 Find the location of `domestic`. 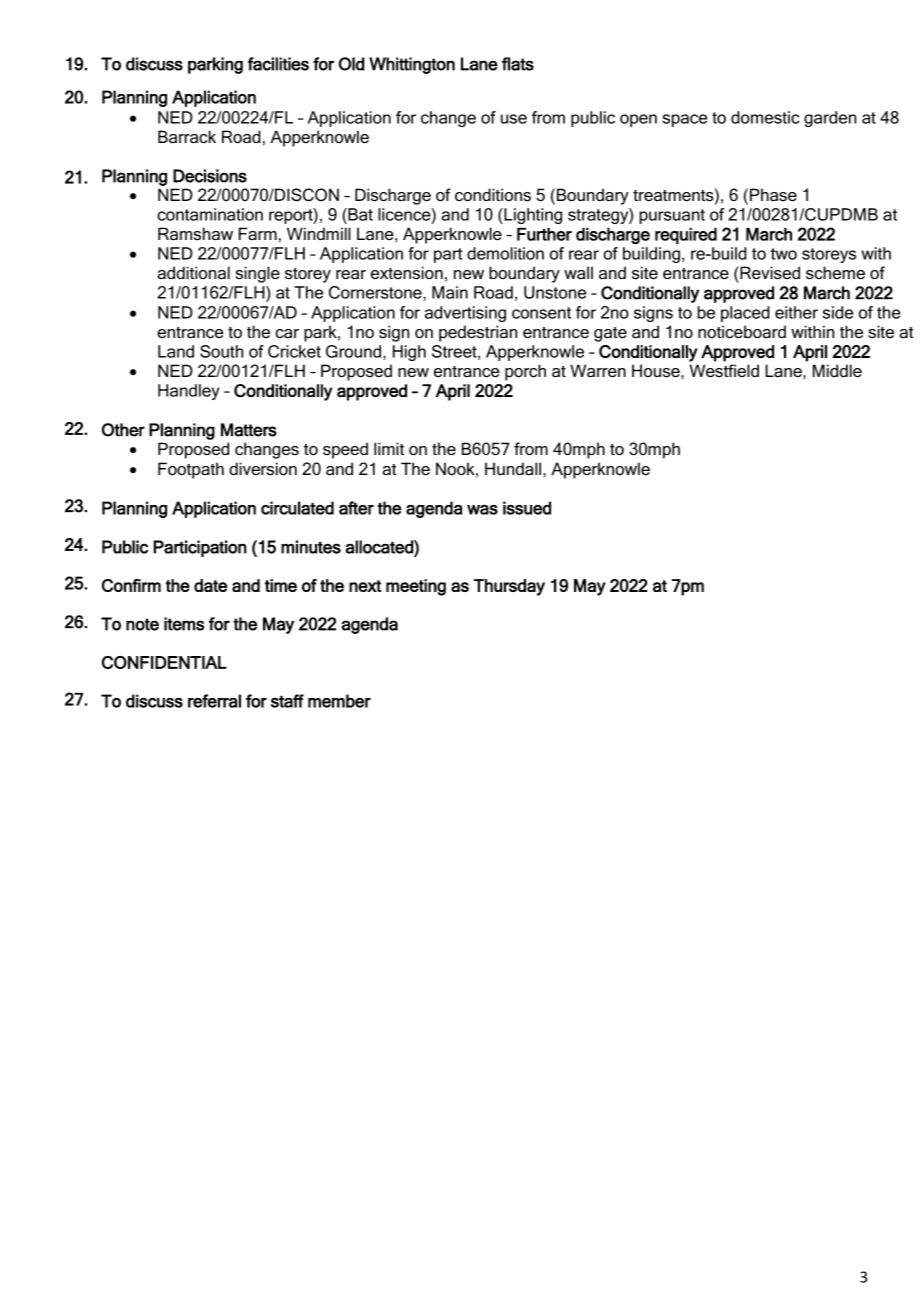

domestic is located at coordinates (765, 117).
